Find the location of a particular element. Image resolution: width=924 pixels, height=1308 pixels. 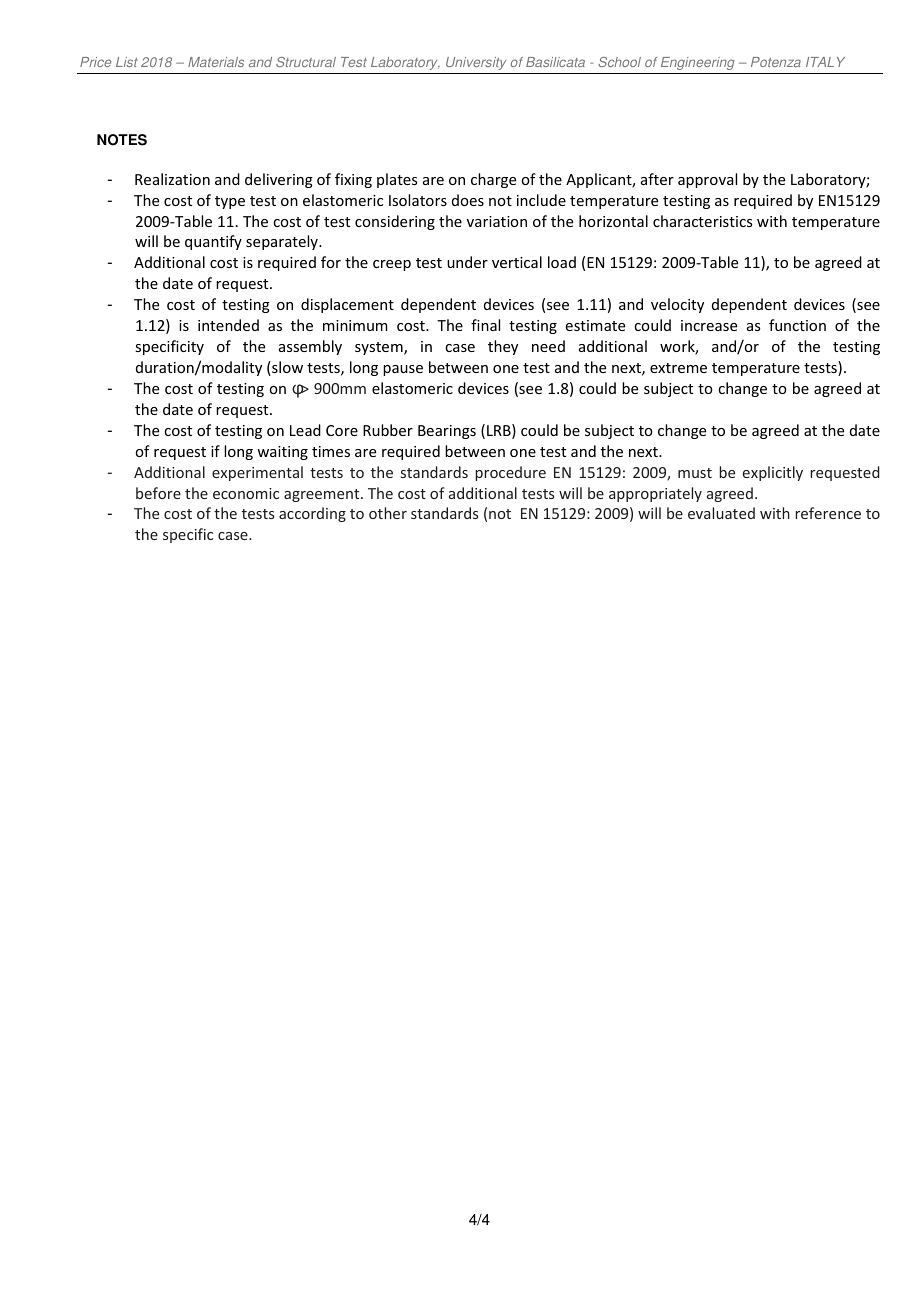

other is located at coordinates (388, 513).
